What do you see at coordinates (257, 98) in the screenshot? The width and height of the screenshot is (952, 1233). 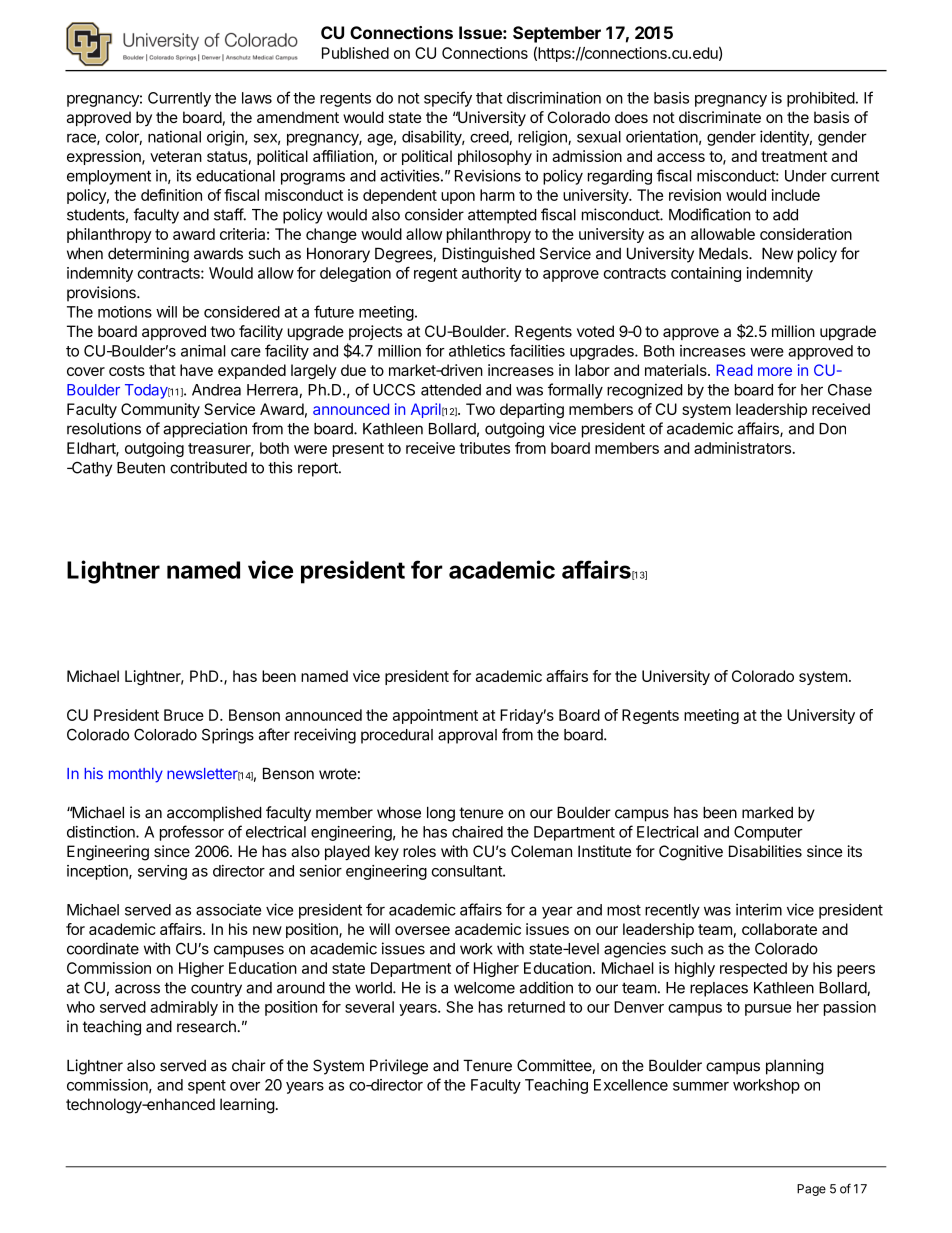 I see `laws` at bounding box center [257, 98].
